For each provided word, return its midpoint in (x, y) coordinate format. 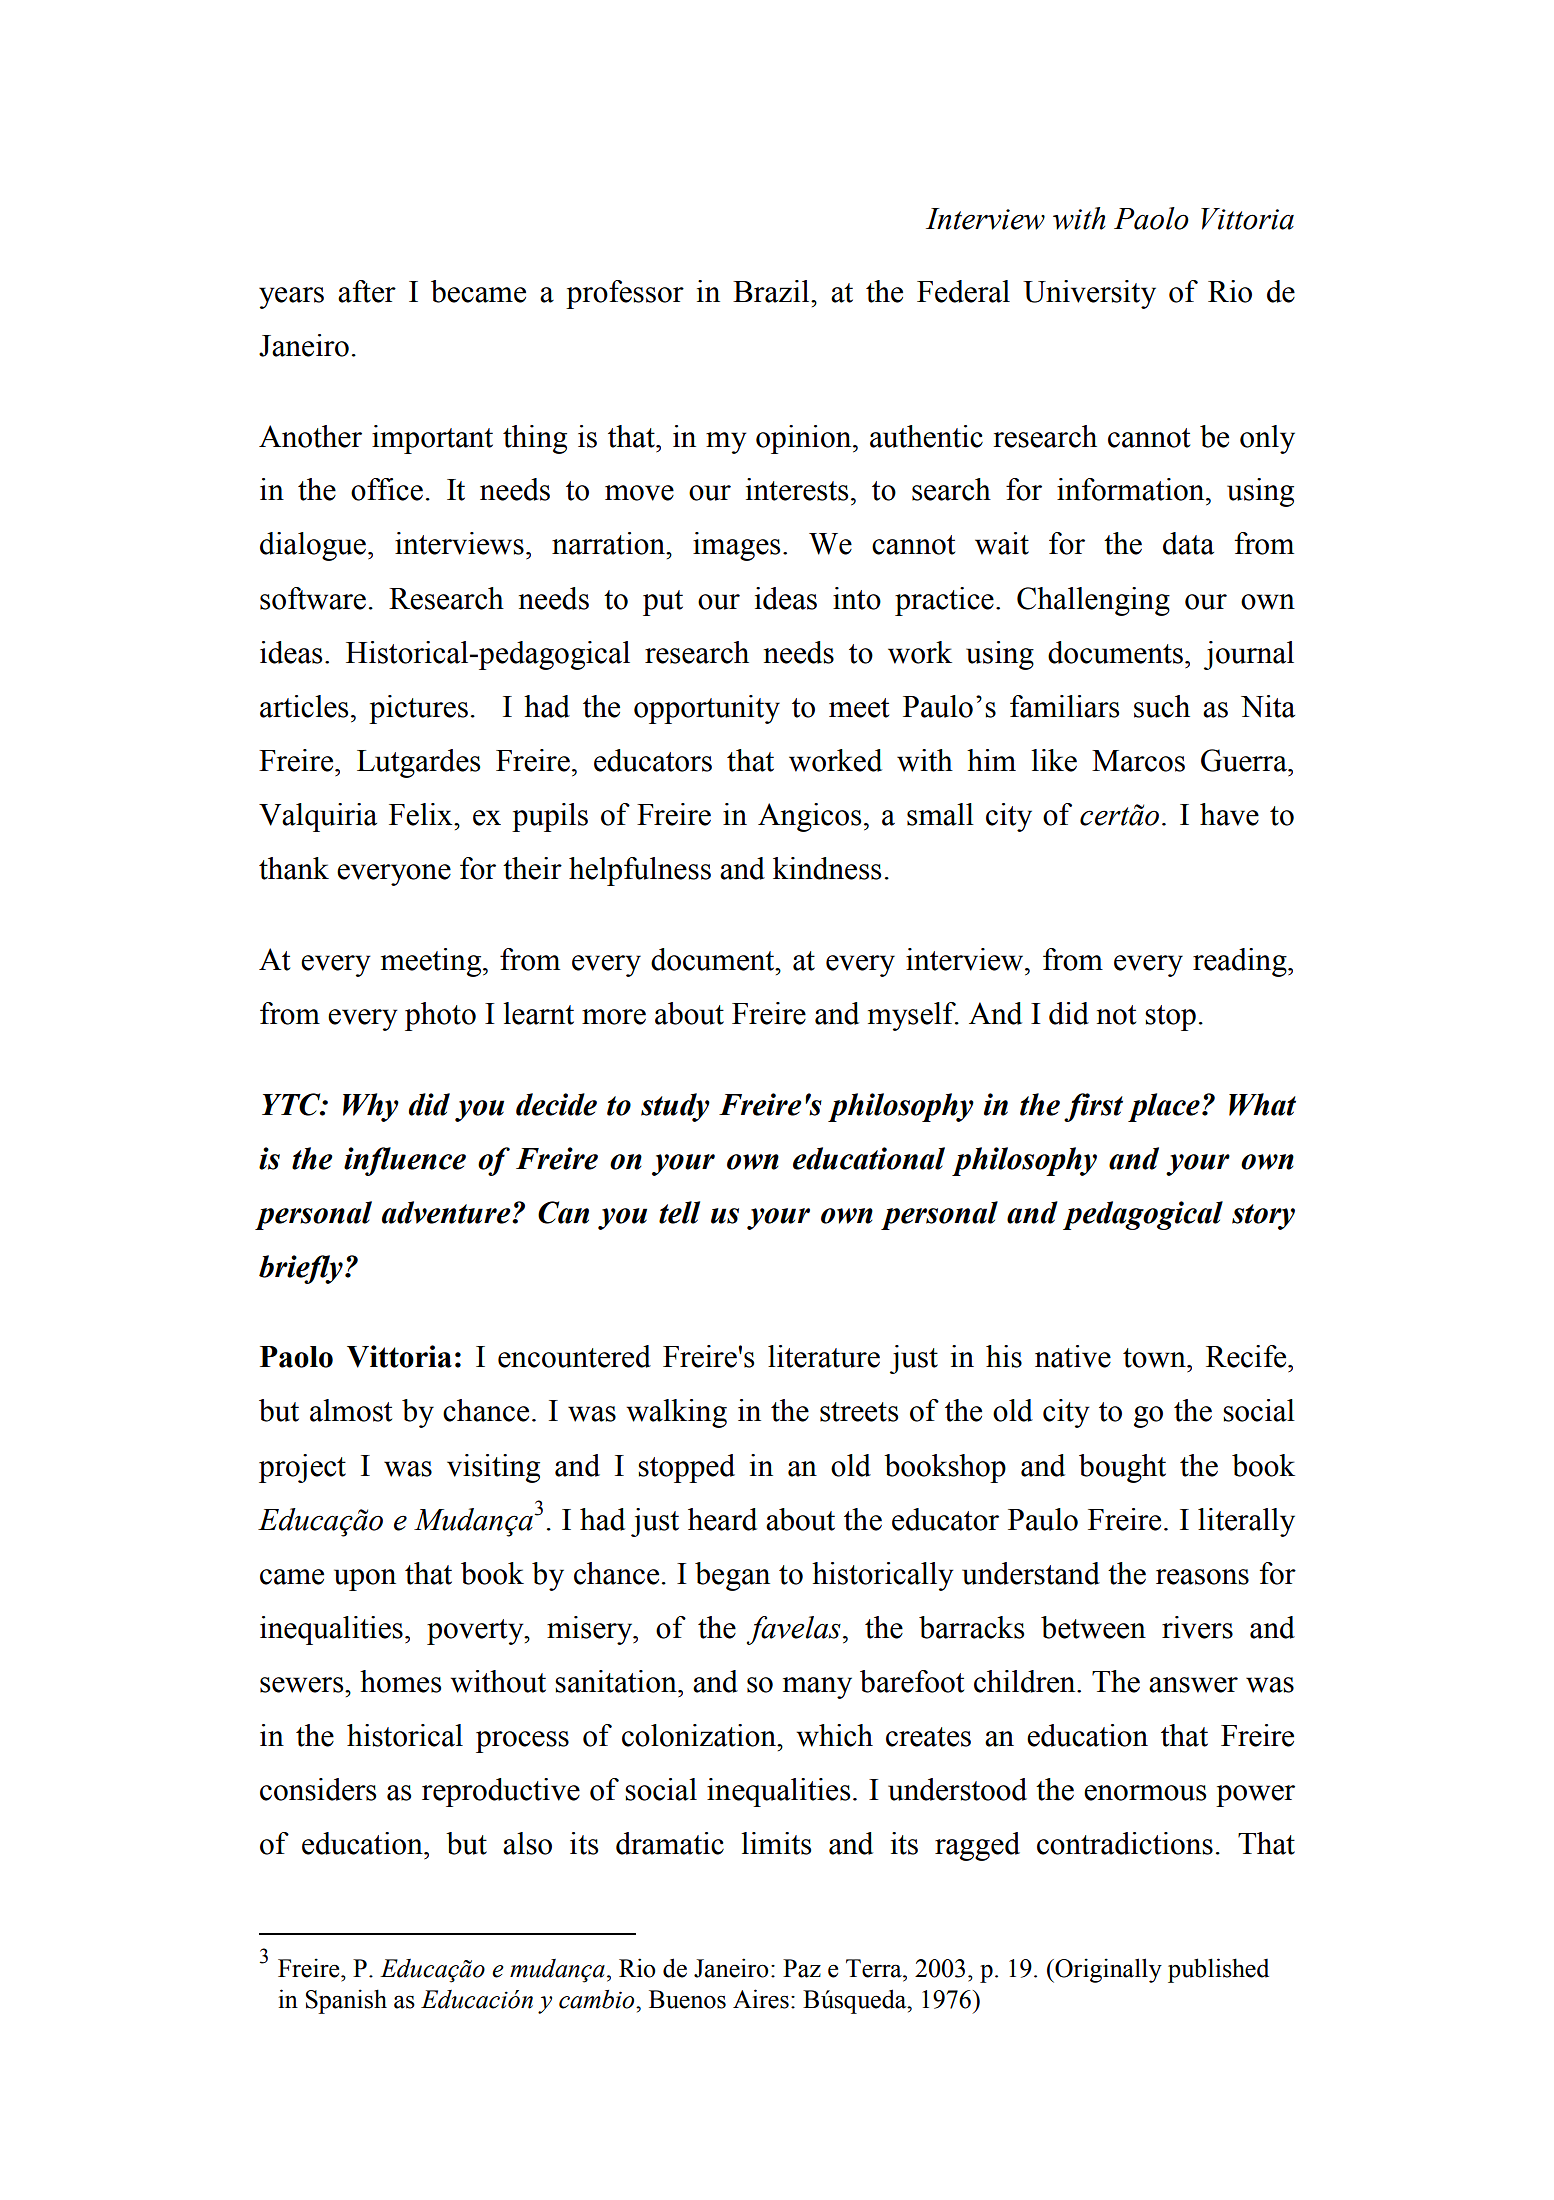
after (367, 291)
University (1089, 294)
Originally (1107, 1970)
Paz (802, 1968)
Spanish (346, 2001)
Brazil (772, 291)
